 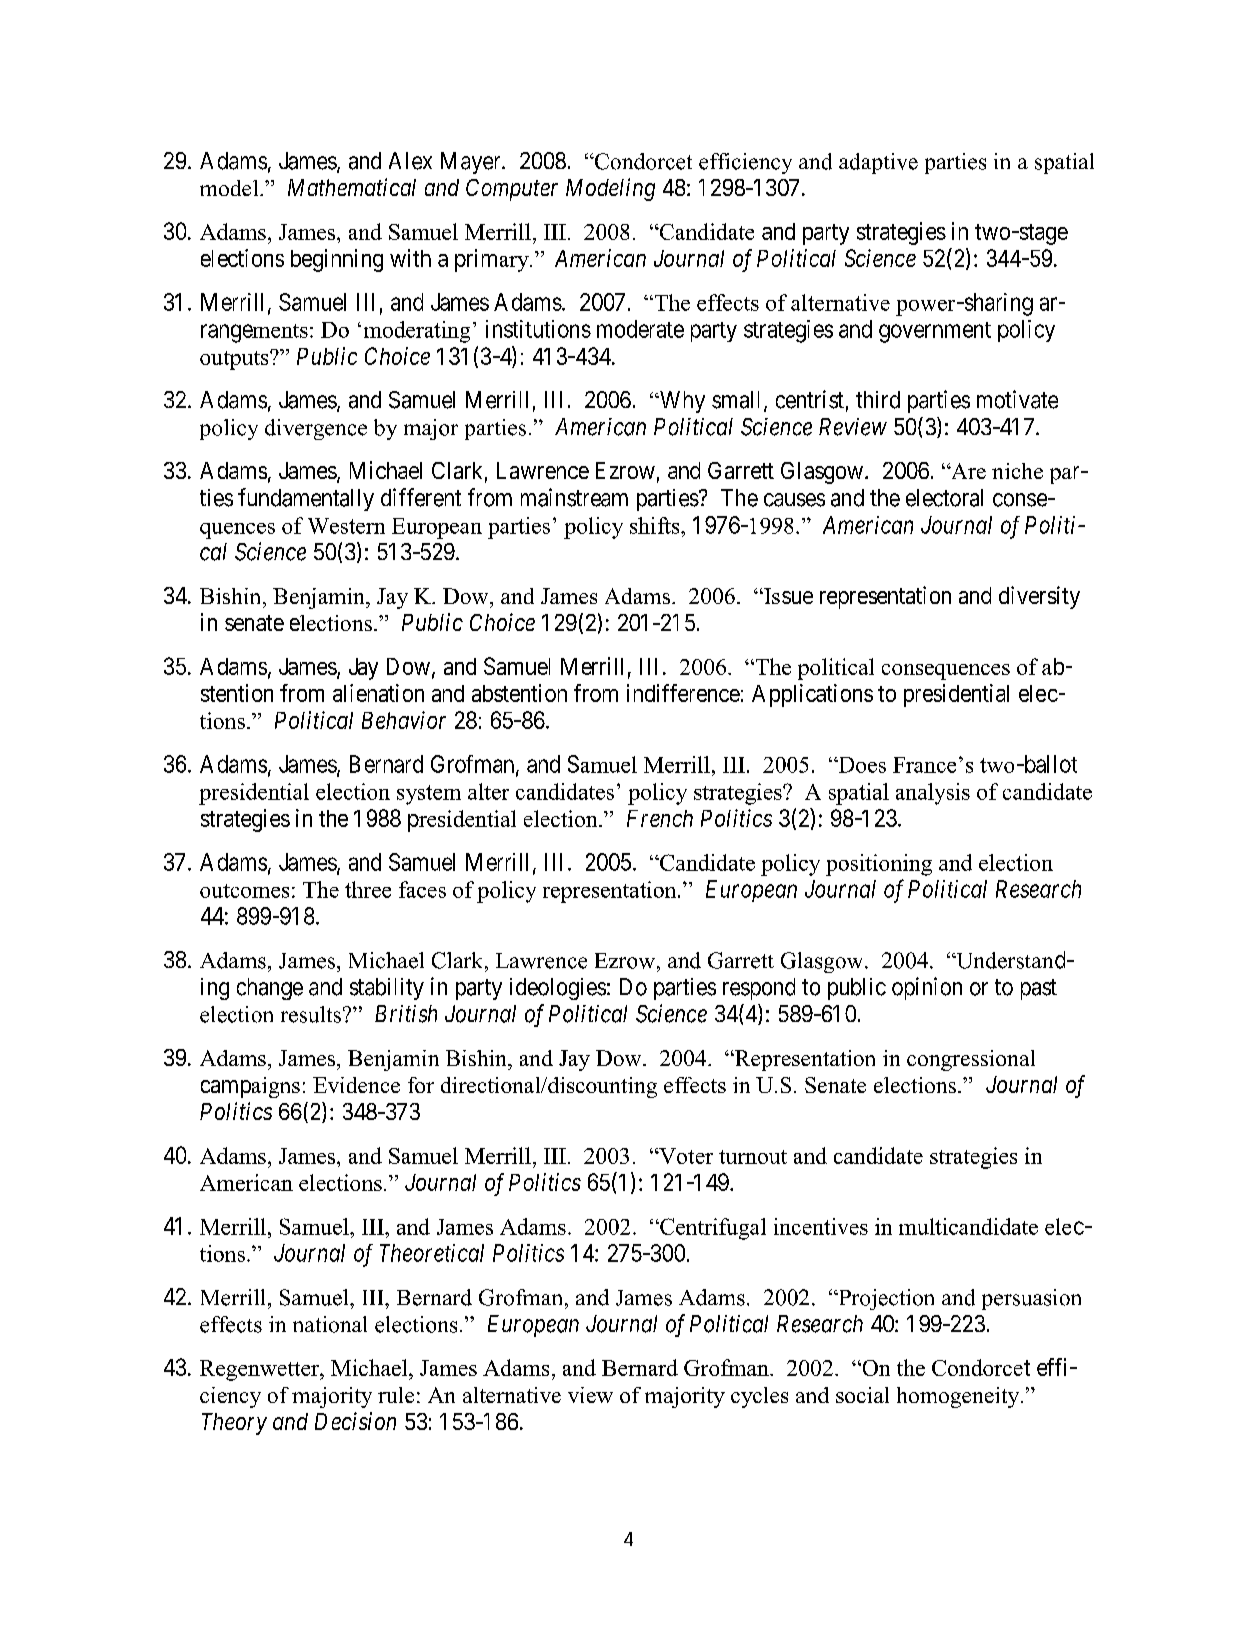 I want to click on Mathematical, so click(x=352, y=187).
